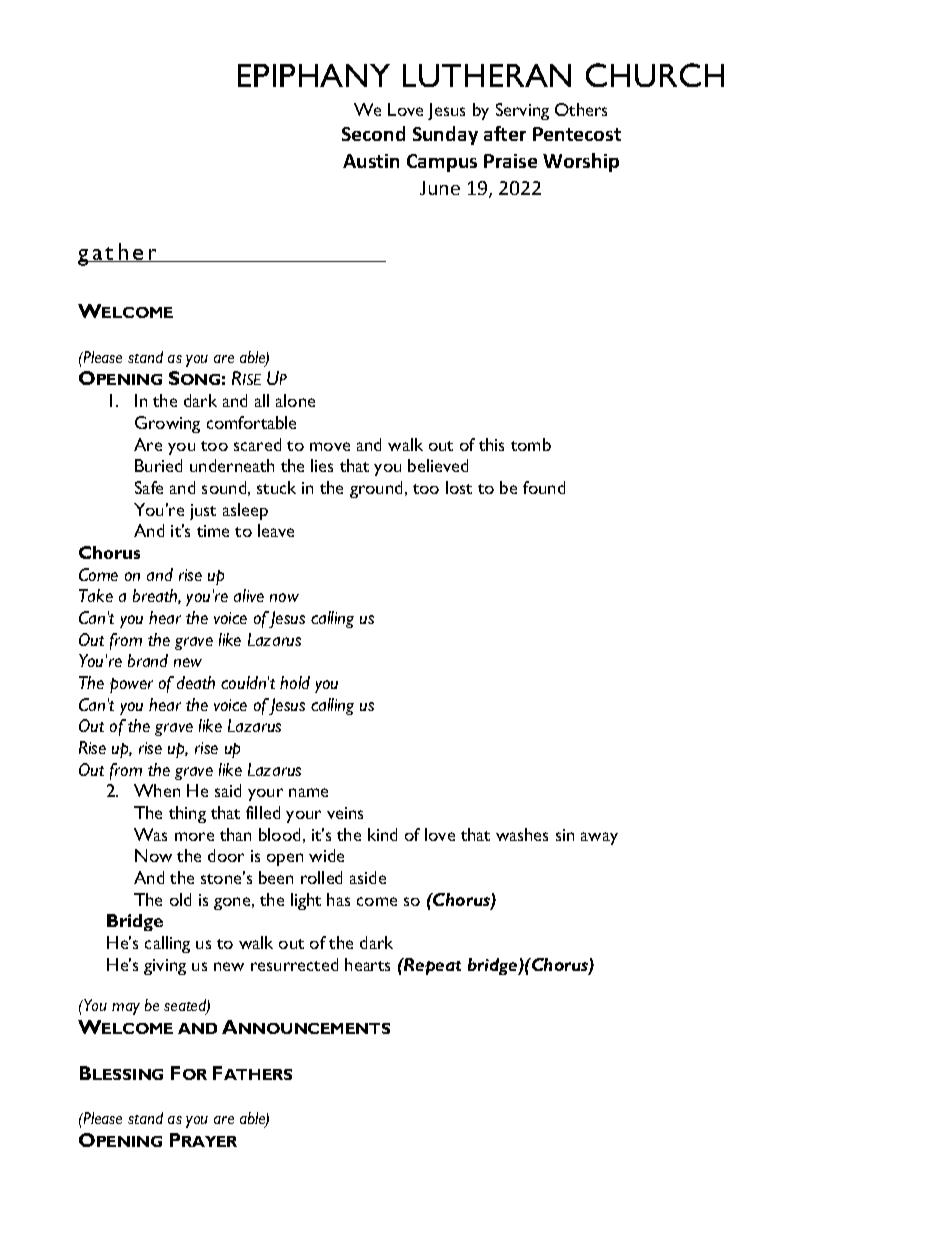  I want to click on alone, so click(295, 400).
